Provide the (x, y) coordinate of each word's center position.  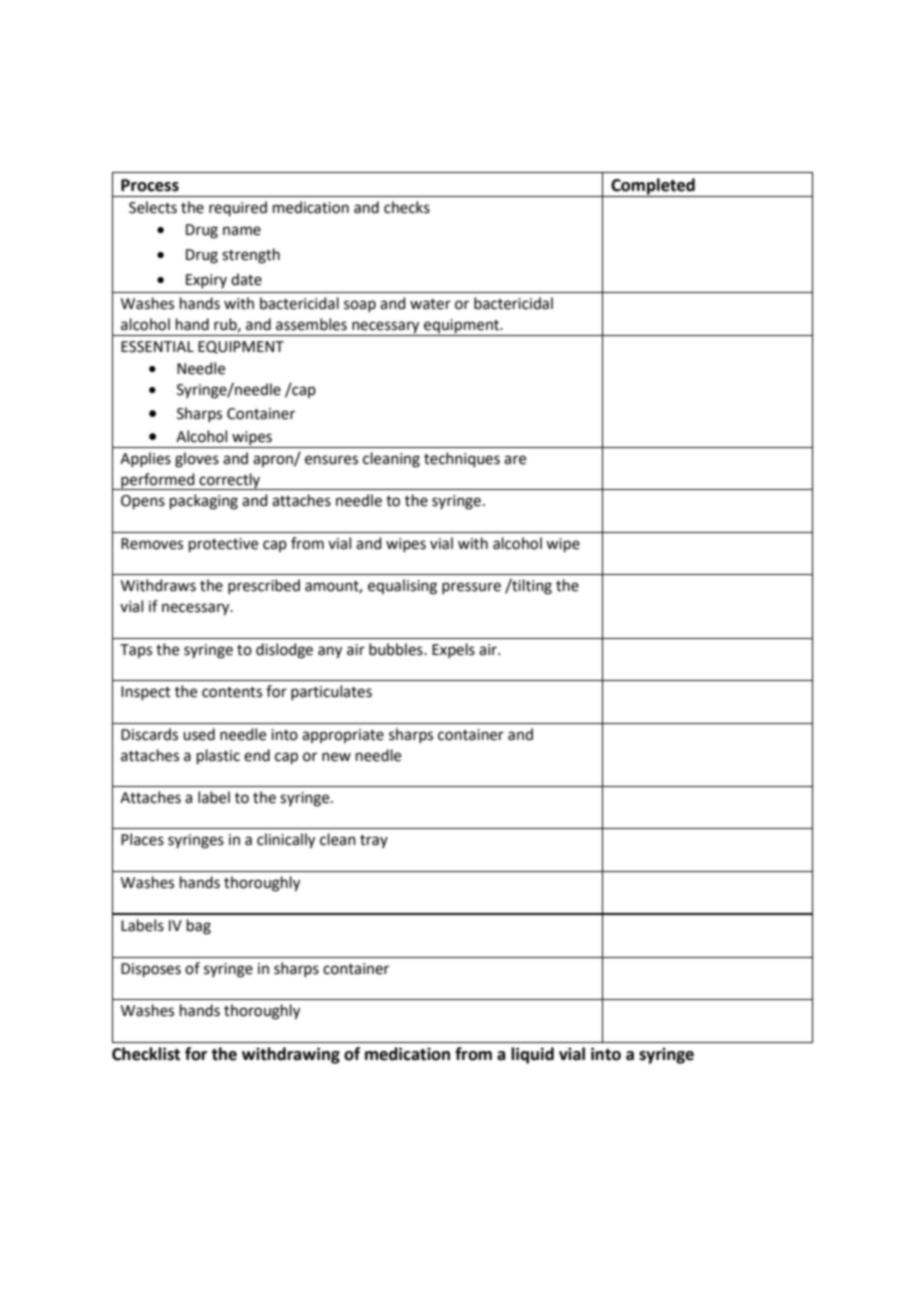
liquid (532, 1055)
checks (407, 207)
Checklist (146, 1054)
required (238, 208)
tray (374, 841)
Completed (653, 187)
